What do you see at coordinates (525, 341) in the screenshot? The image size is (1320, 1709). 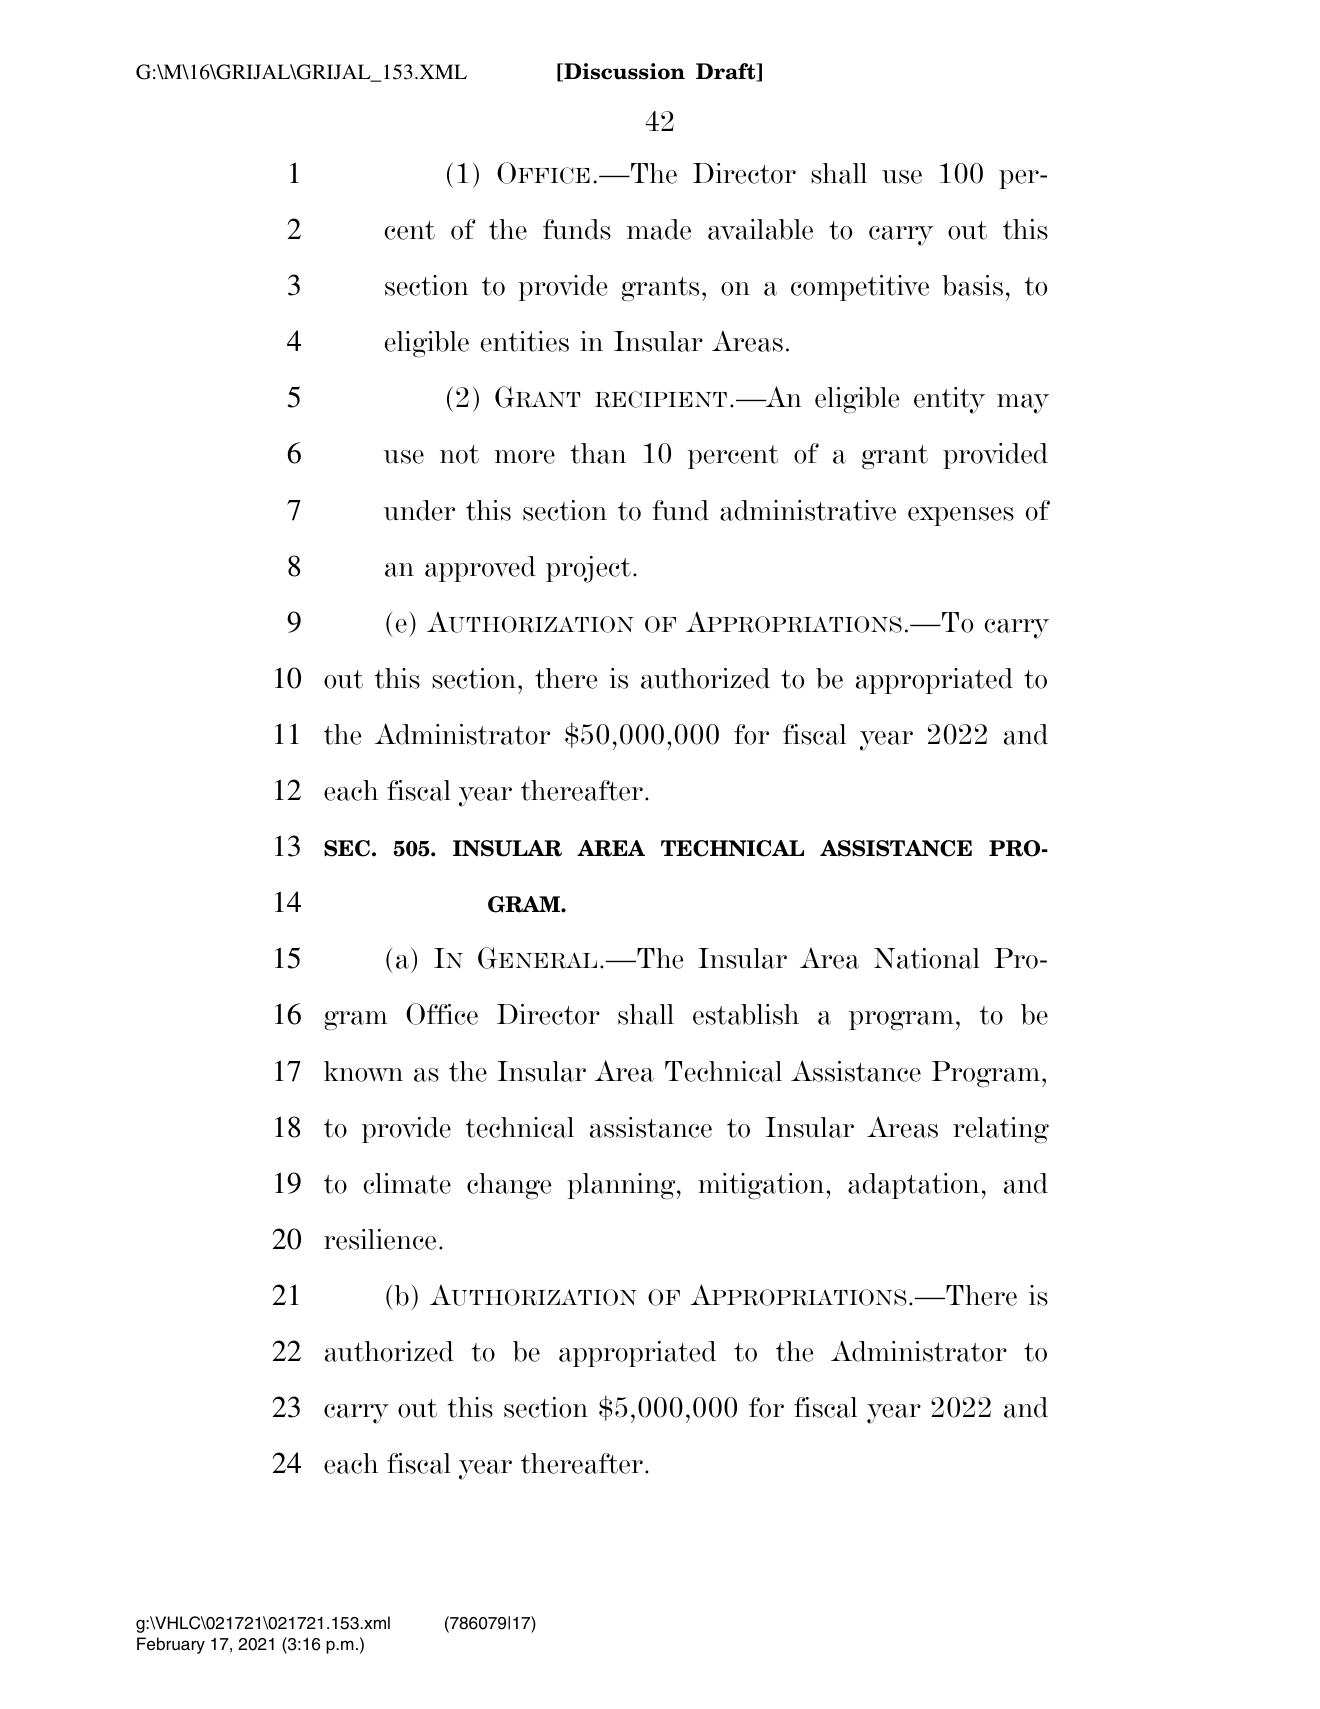 I see `entities` at bounding box center [525, 341].
